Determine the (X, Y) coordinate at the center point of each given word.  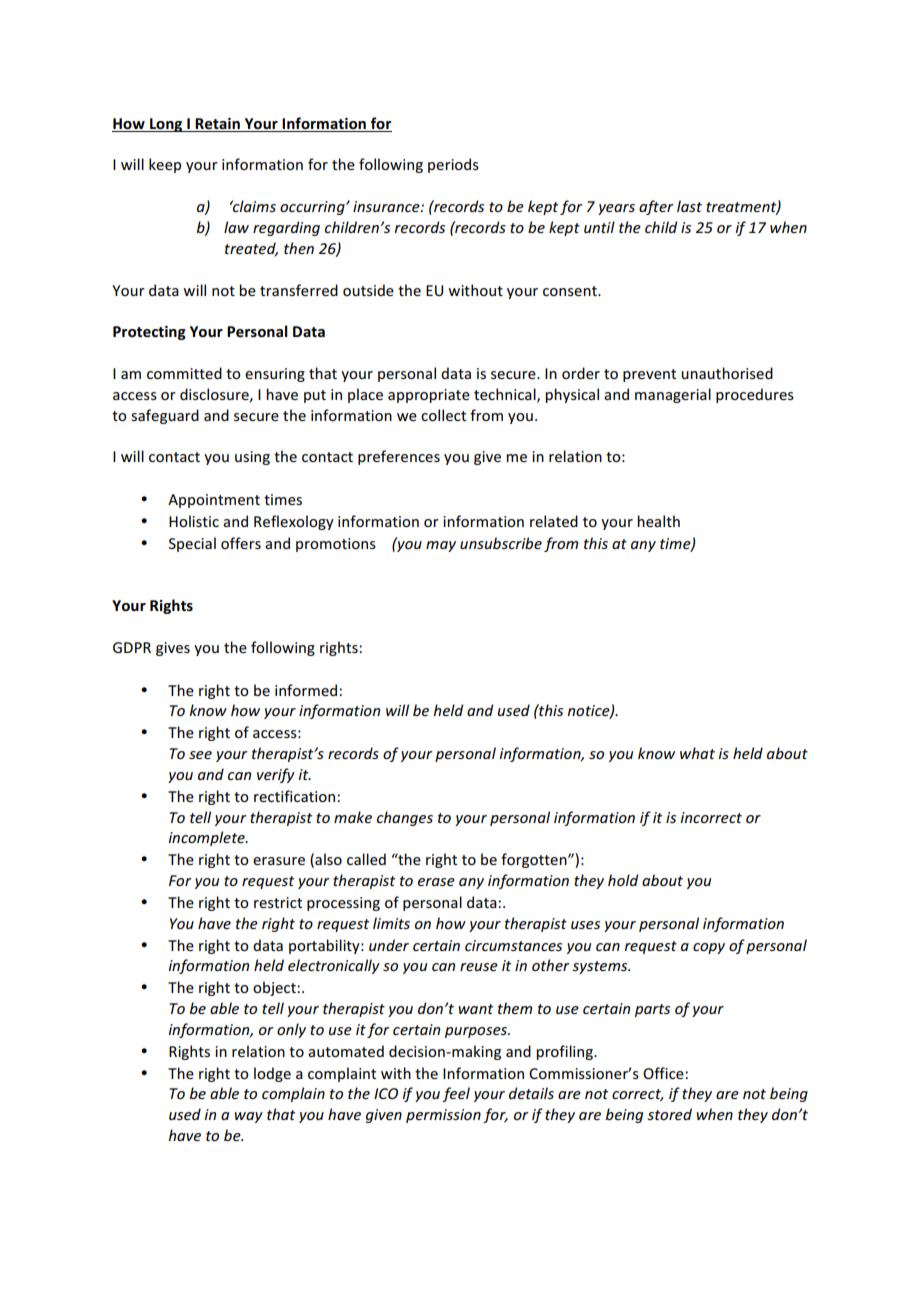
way (249, 1117)
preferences (399, 457)
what (697, 753)
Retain (217, 123)
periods (453, 165)
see (200, 755)
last (689, 206)
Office (664, 1073)
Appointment (214, 501)
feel (456, 1094)
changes (405, 818)
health (658, 521)
